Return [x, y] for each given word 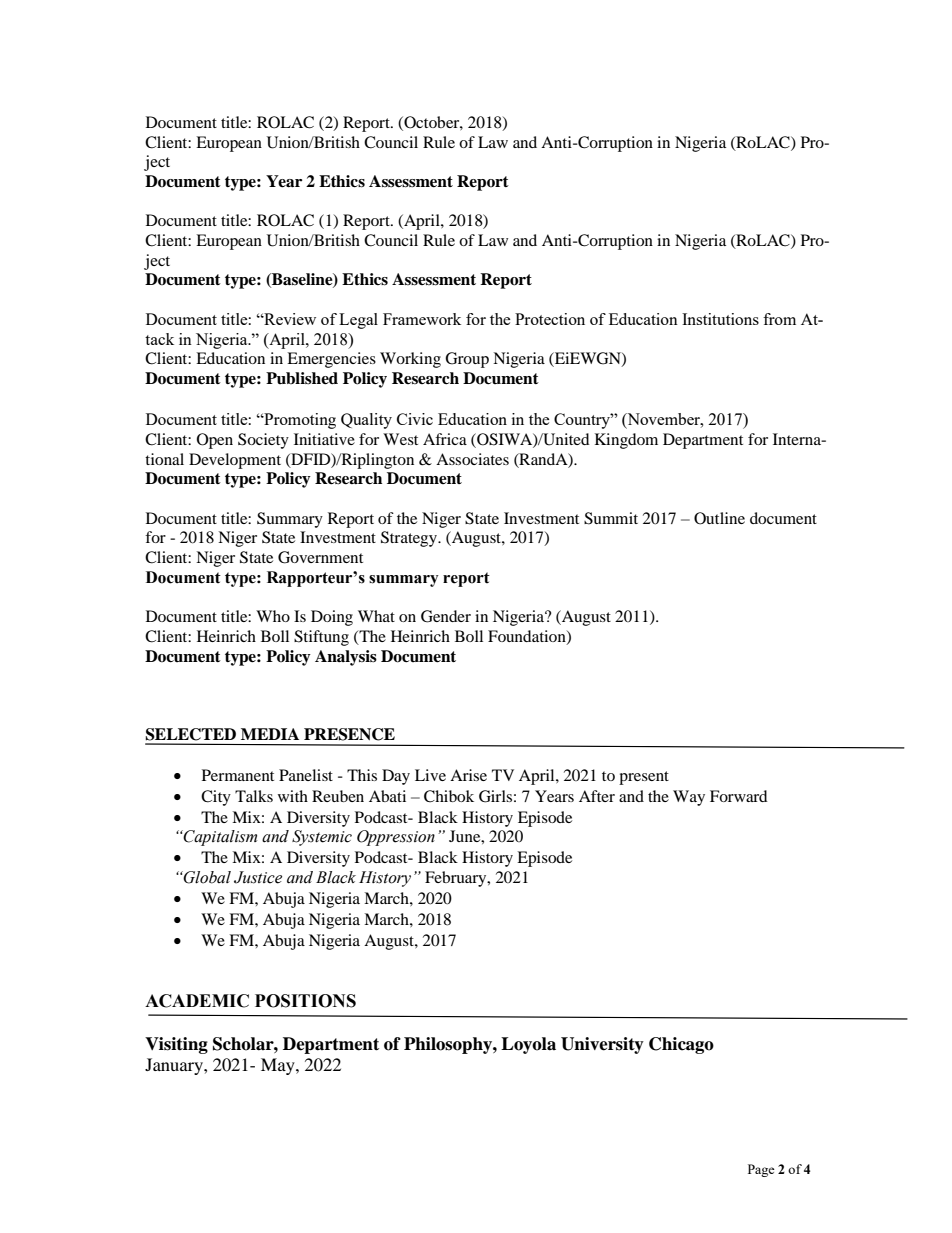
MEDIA [270, 734]
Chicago [681, 1045]
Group [467, 360]
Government [320, 557]
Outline [719, 518]
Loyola [528, 1045]
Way [689, 798]
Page [761, 1170]
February [457, 879]
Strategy [410, 539]
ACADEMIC [197, 1001]
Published [302, 378]
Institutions [720, 319]
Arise [468, 775]
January [175, 1066]
